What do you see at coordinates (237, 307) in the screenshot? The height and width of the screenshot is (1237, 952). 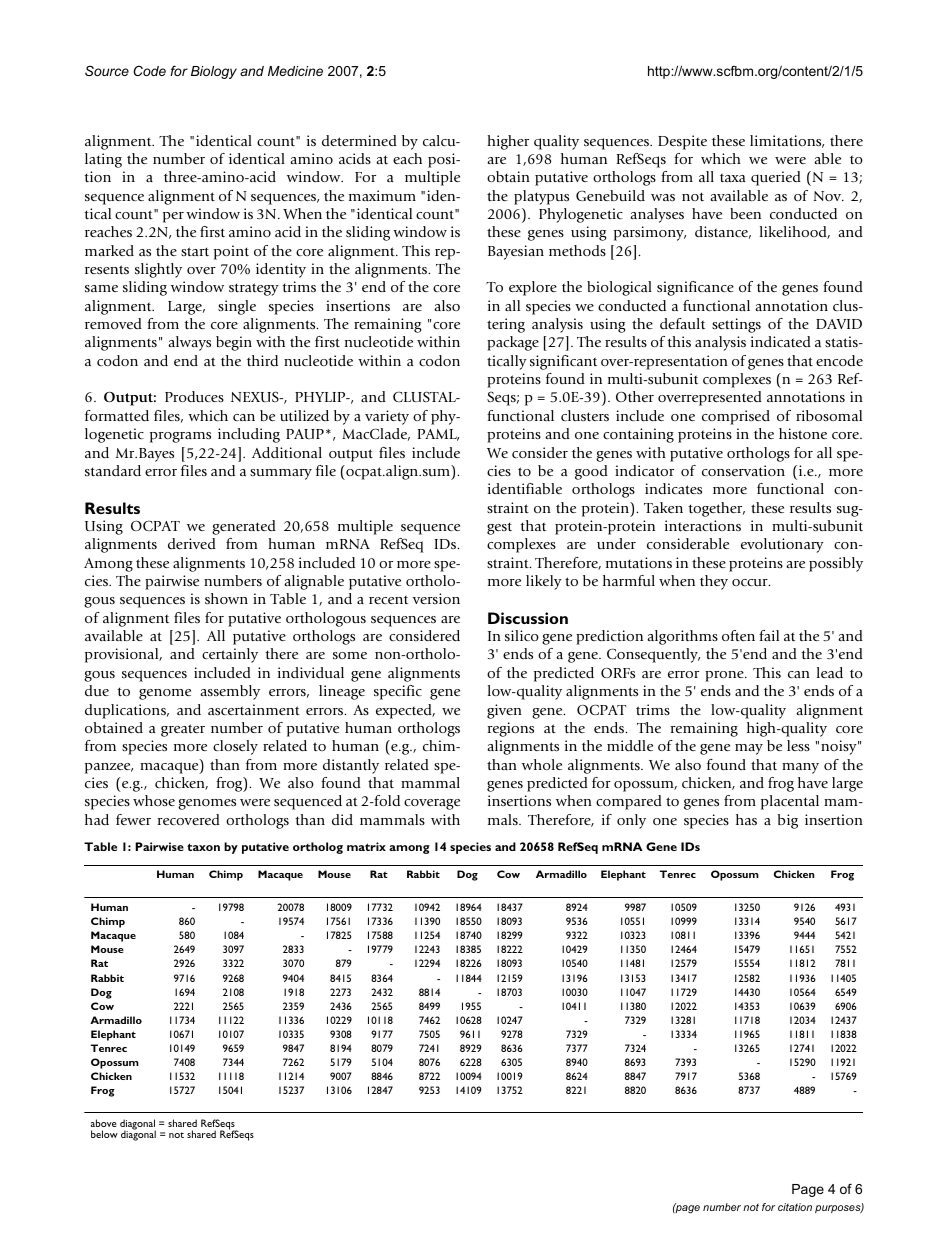 I see `single` at bounding box center [237, 307].
